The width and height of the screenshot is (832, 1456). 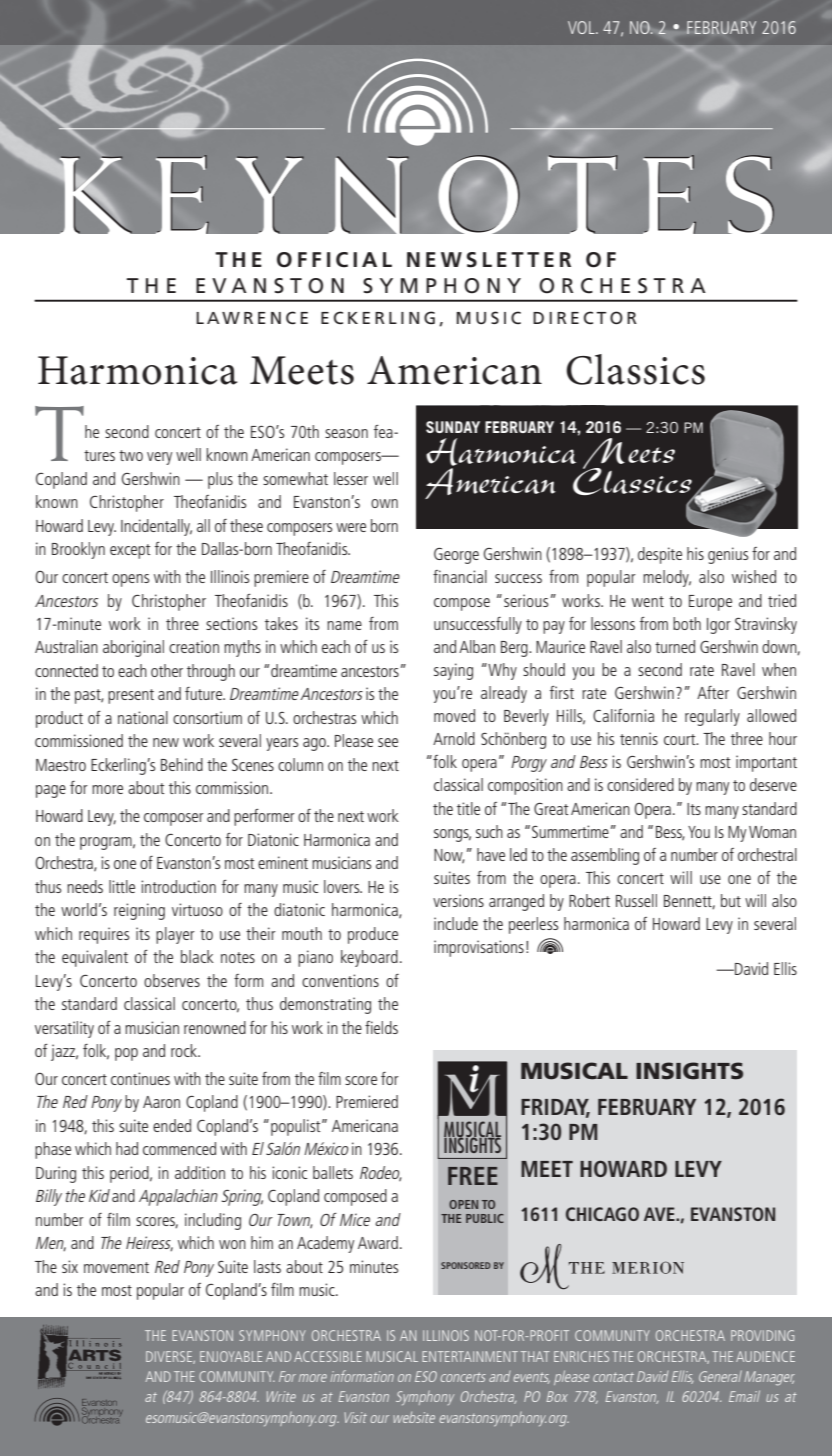 I want to click on SUNDAY, so click(x=453, y=427).
